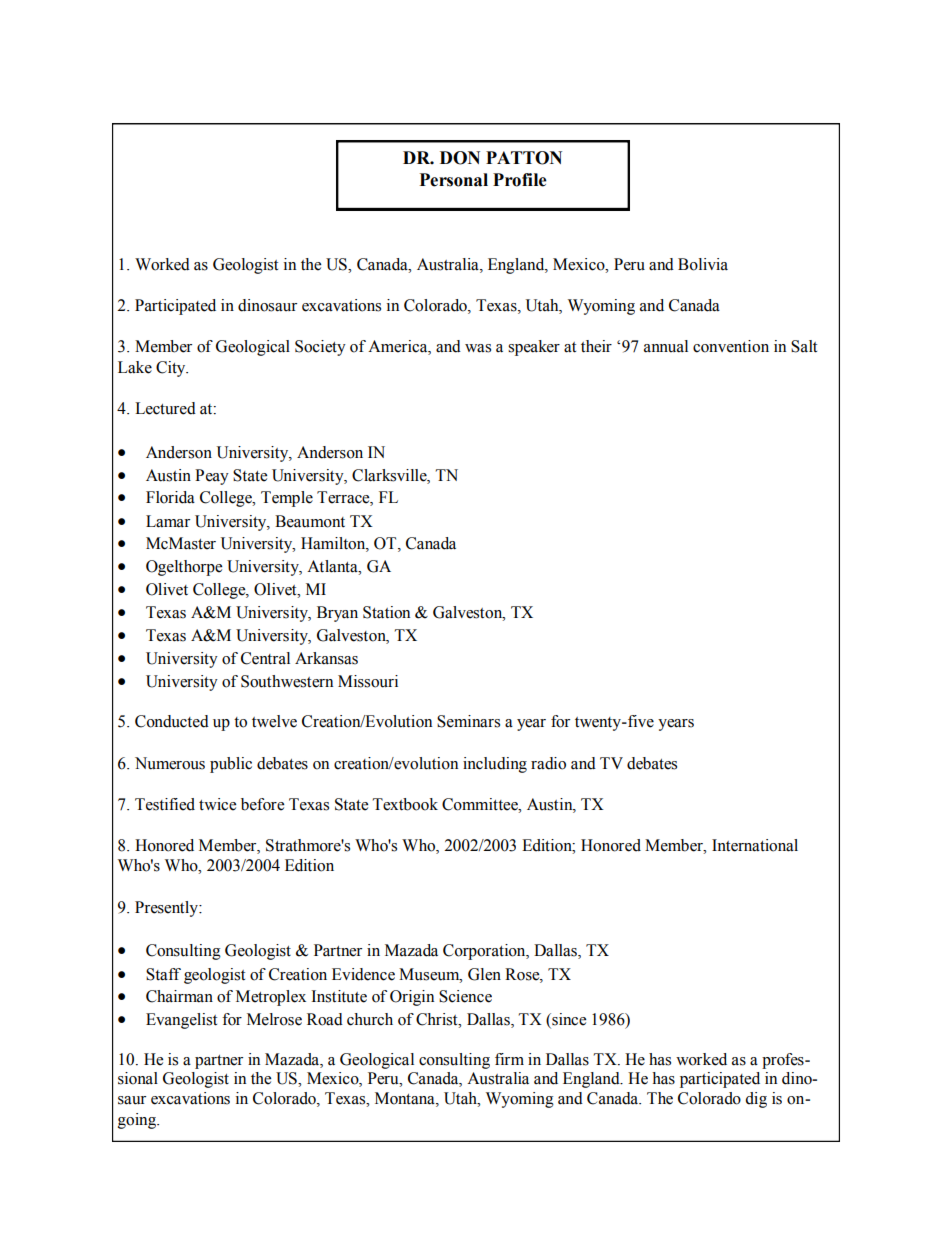 The height and width of the document is (1233, 952). I want to click on Florida, so click(170, 497).
